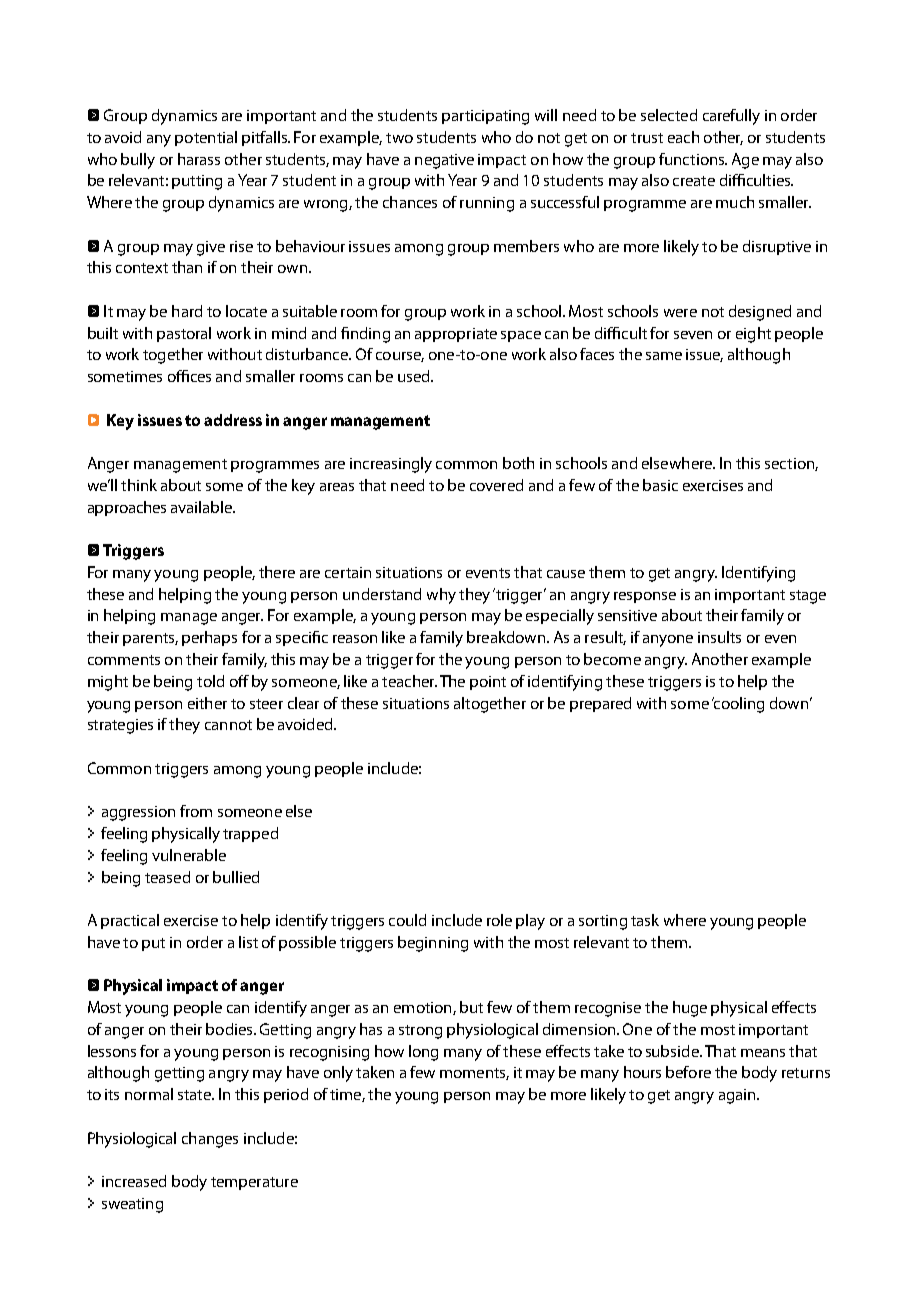 Image resolution: width=924 pixels, height=1308 pixels. Describe the element at coordinates (693, 159) in the document. I see `functions` at that location.
